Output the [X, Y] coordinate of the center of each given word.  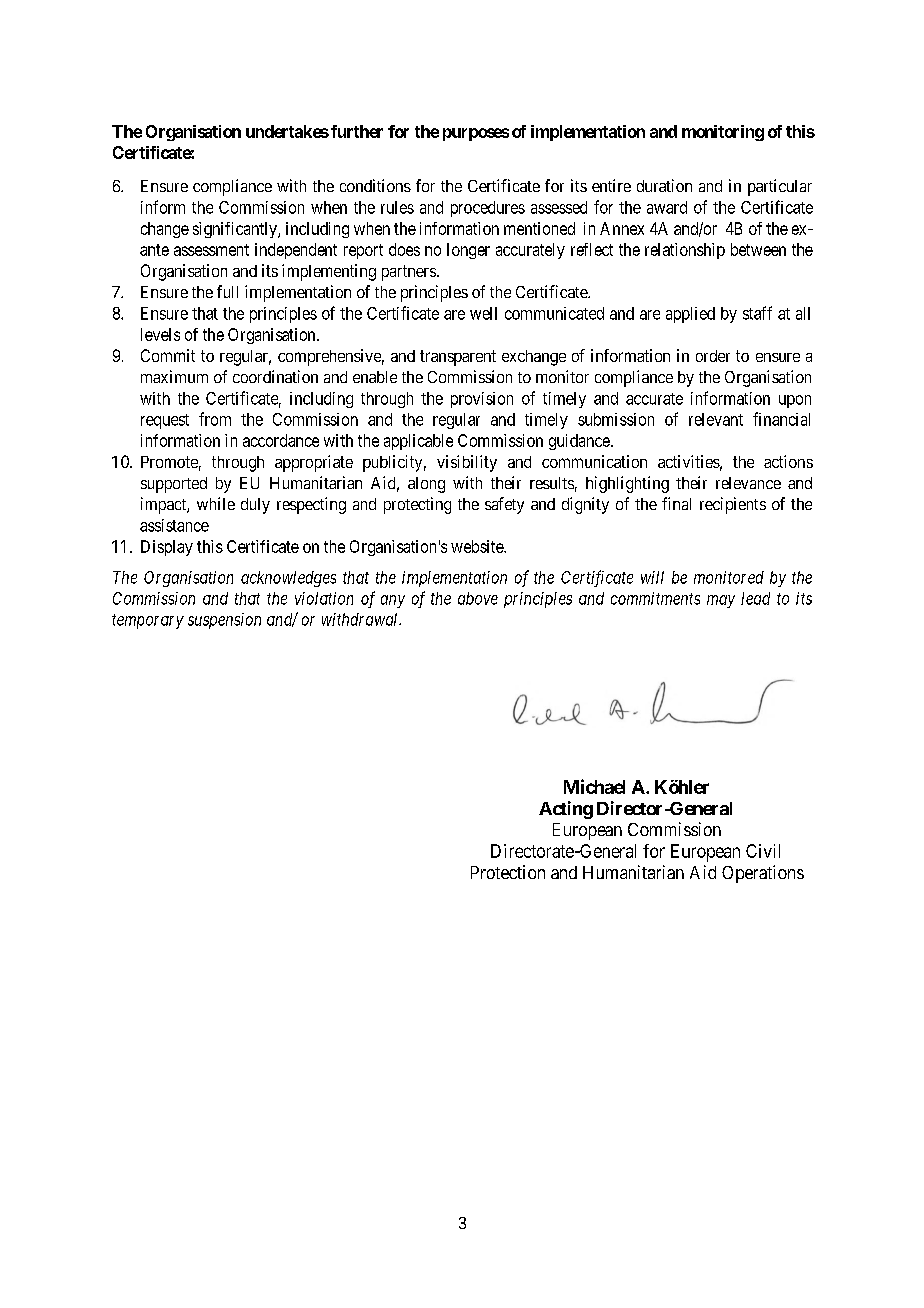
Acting [566, 810]
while [216, 503]
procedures [488, 209]
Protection [508, 872]
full [227, 291]
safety [504, 505]
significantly [236, 230]
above [478, 598]
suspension [224, 621]
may [721, 601]
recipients [733, 505]
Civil [763, 851]
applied [690, 315]
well [483, 313]
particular [780, 187]
